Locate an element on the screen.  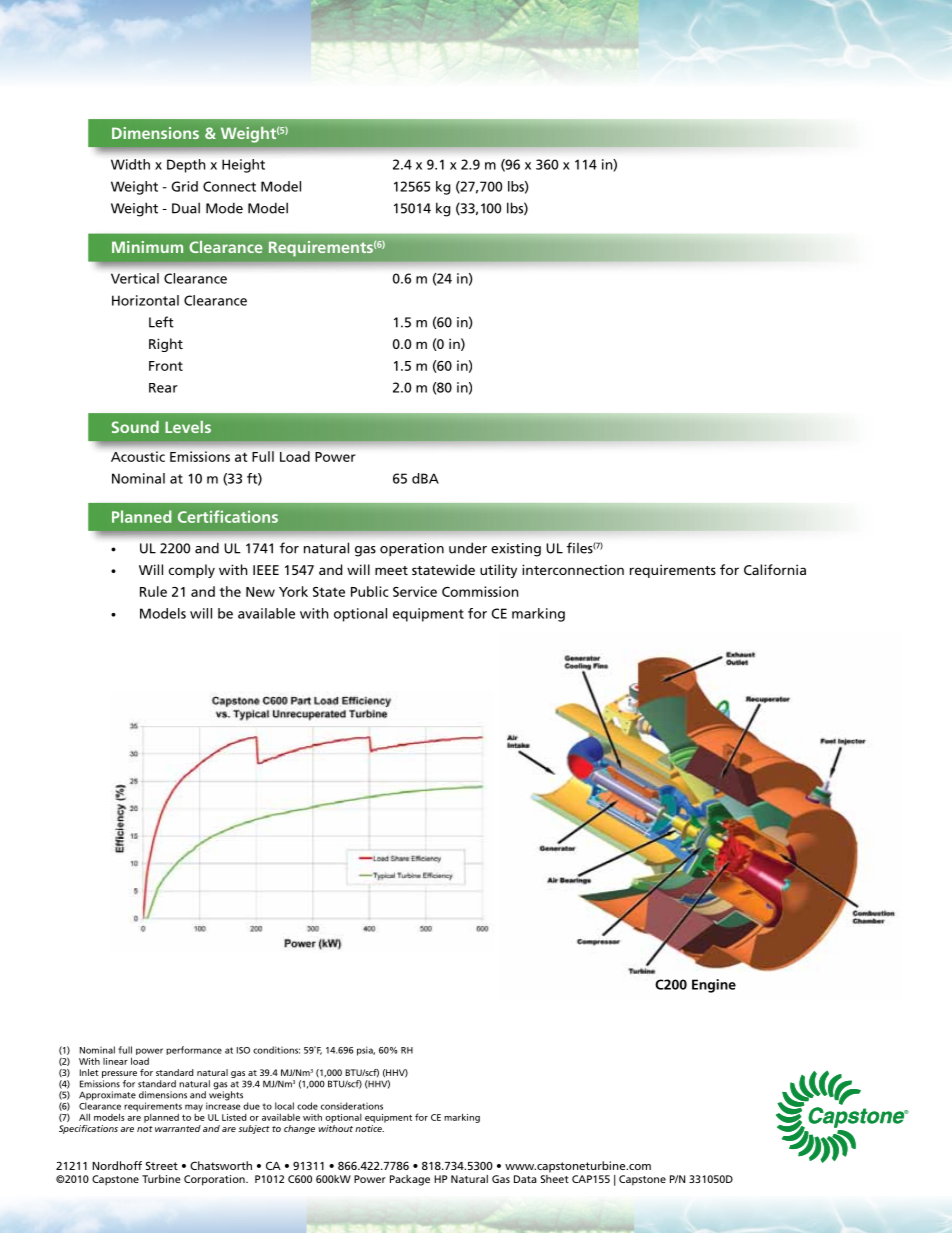
Grid is located at coordinates (184, 186).
